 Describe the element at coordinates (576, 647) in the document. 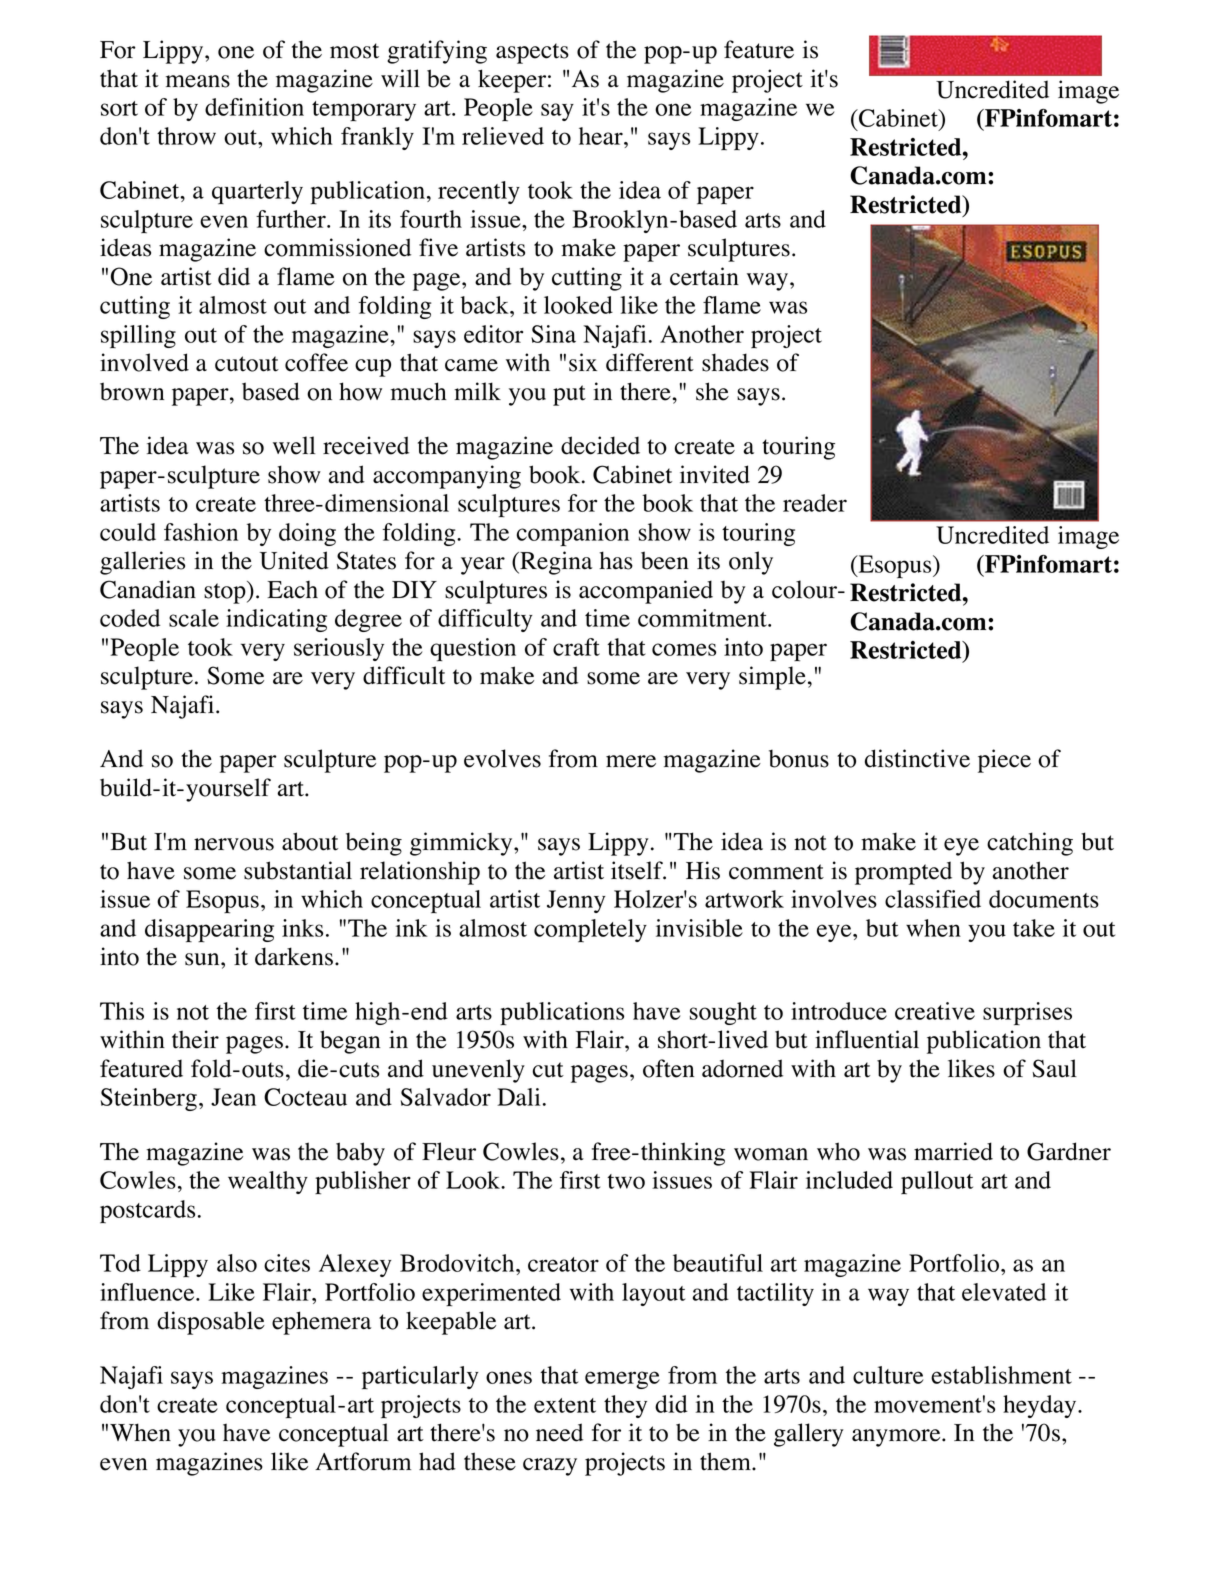

I see `craft` at that location.
